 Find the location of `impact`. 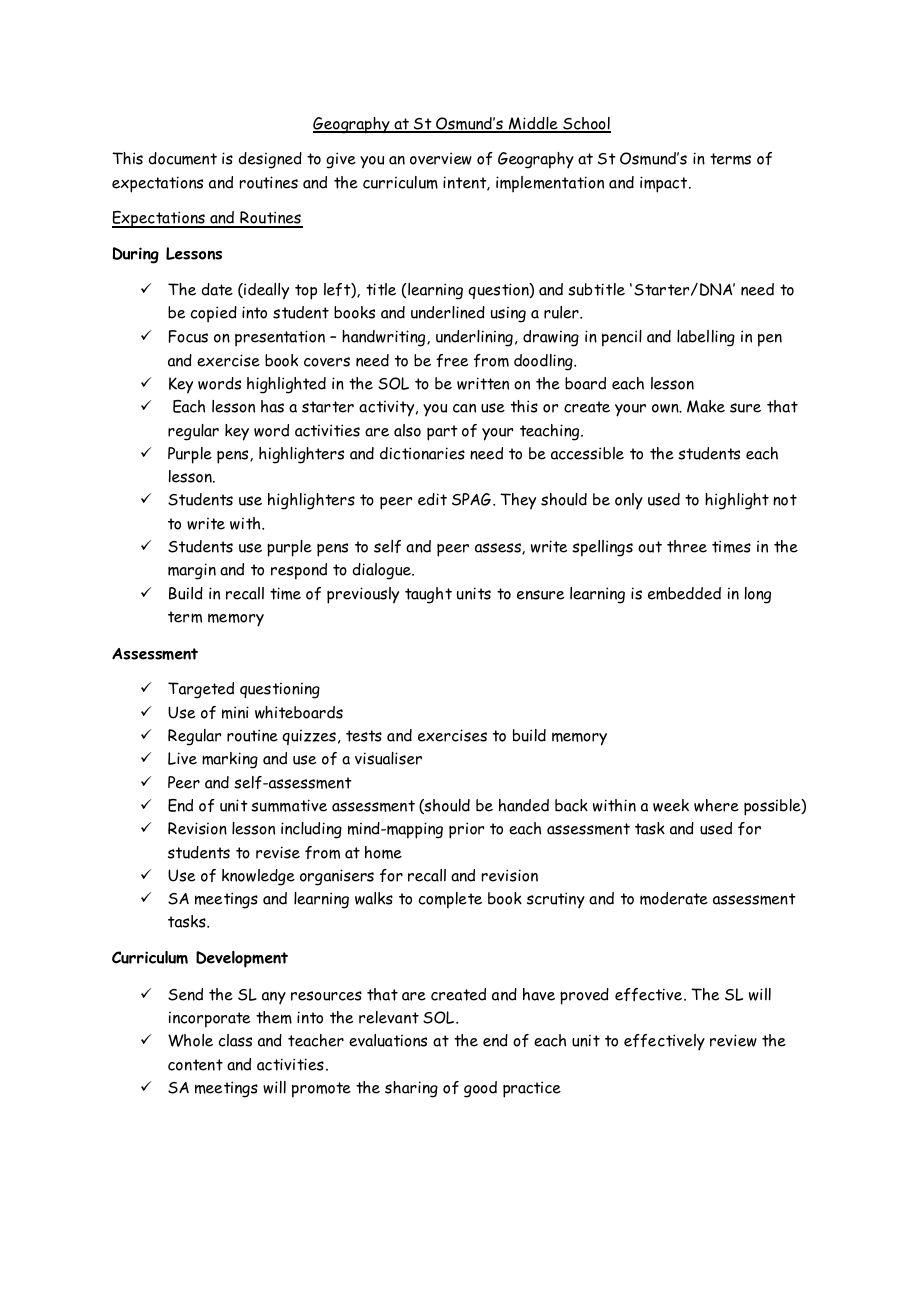

impact is located at coordinates (665, 184).
